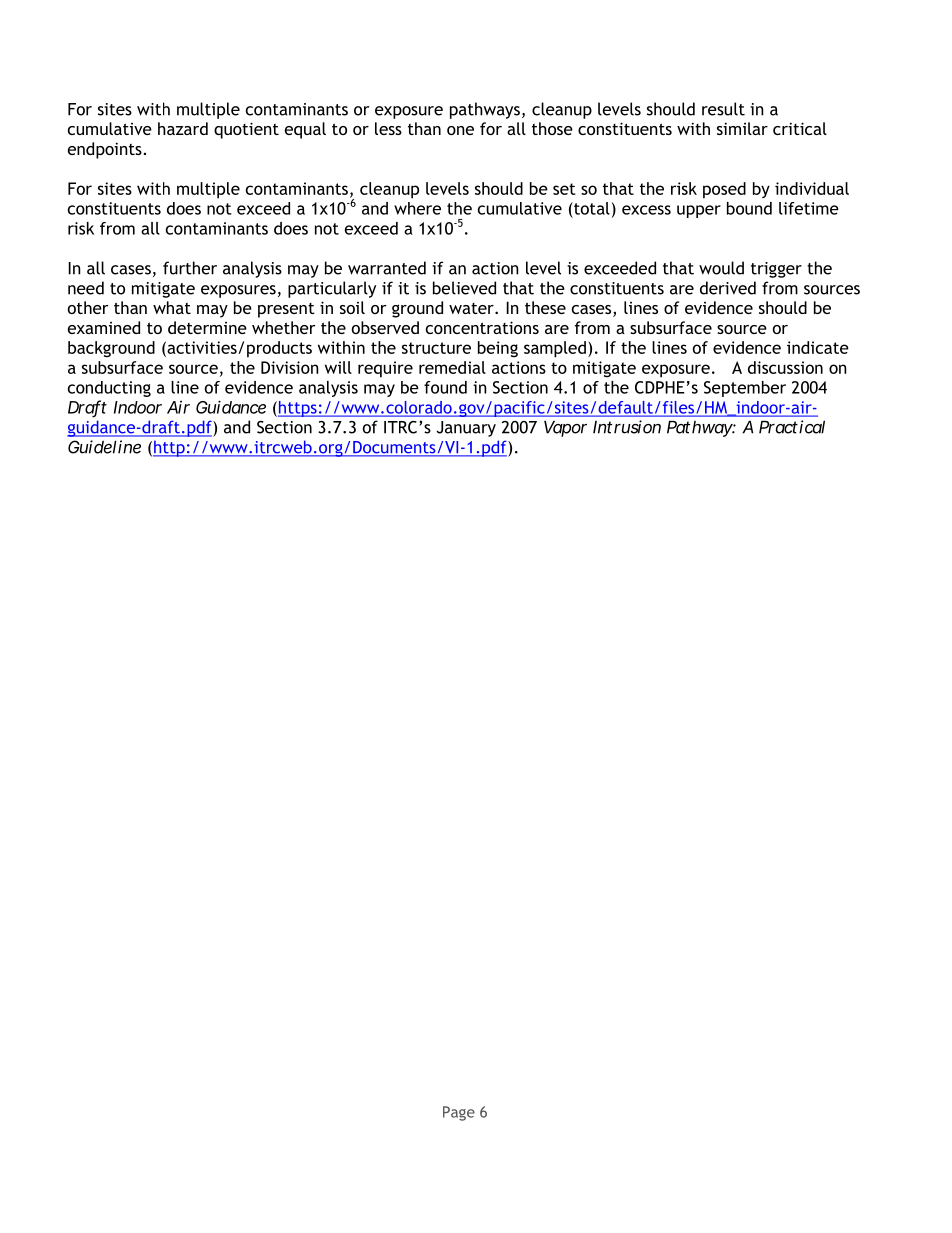 This page has width=952, height=1233. I want to click on Vapor, so click(565, 429).
